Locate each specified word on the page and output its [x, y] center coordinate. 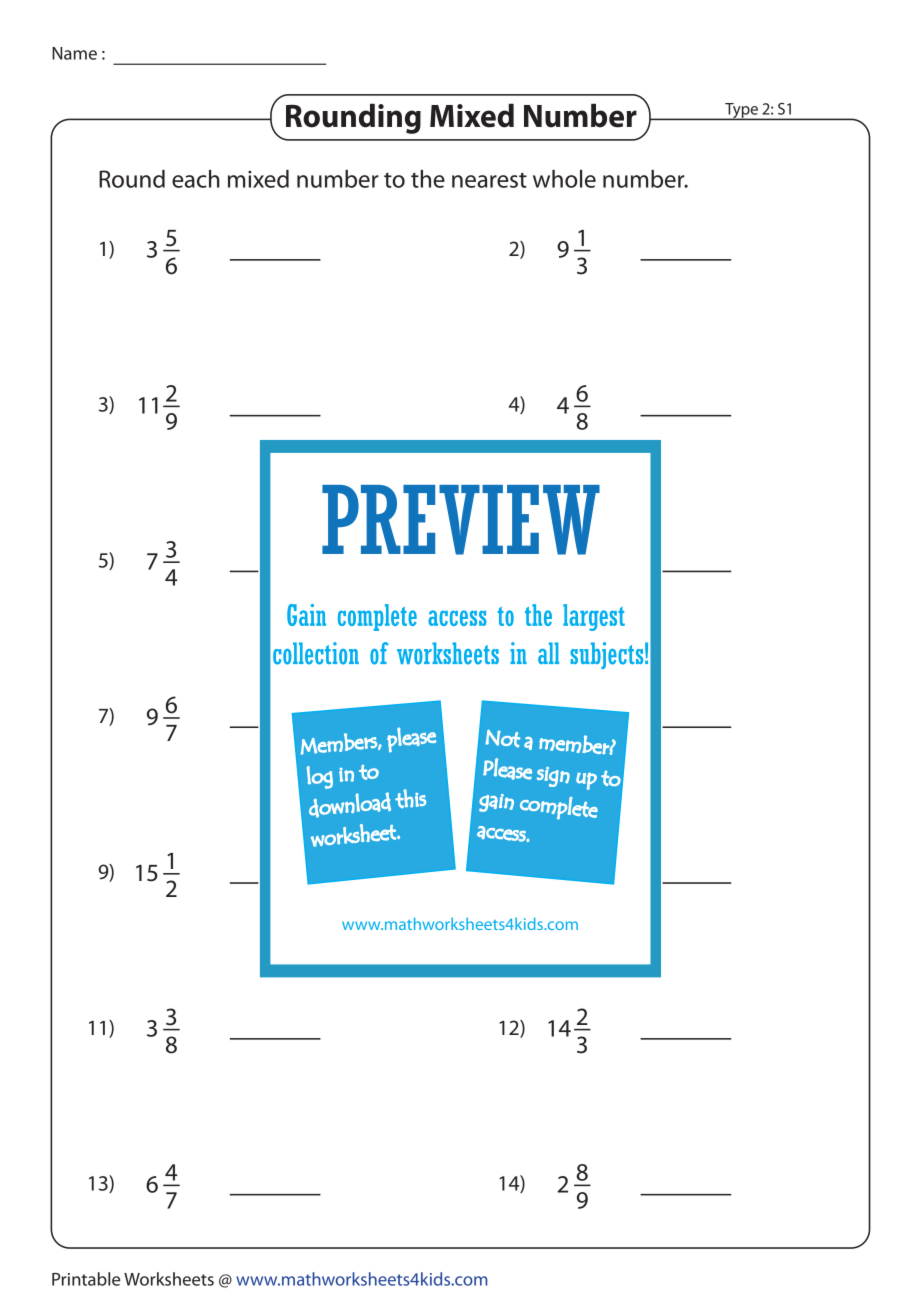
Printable [86, 1279]
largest [594, 617]
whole [564, 179]
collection [316, 653]
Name [74, 53]
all [548, 653]
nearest [489, 180]
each [196, 179]
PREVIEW [461, 520]
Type [741, 111]
